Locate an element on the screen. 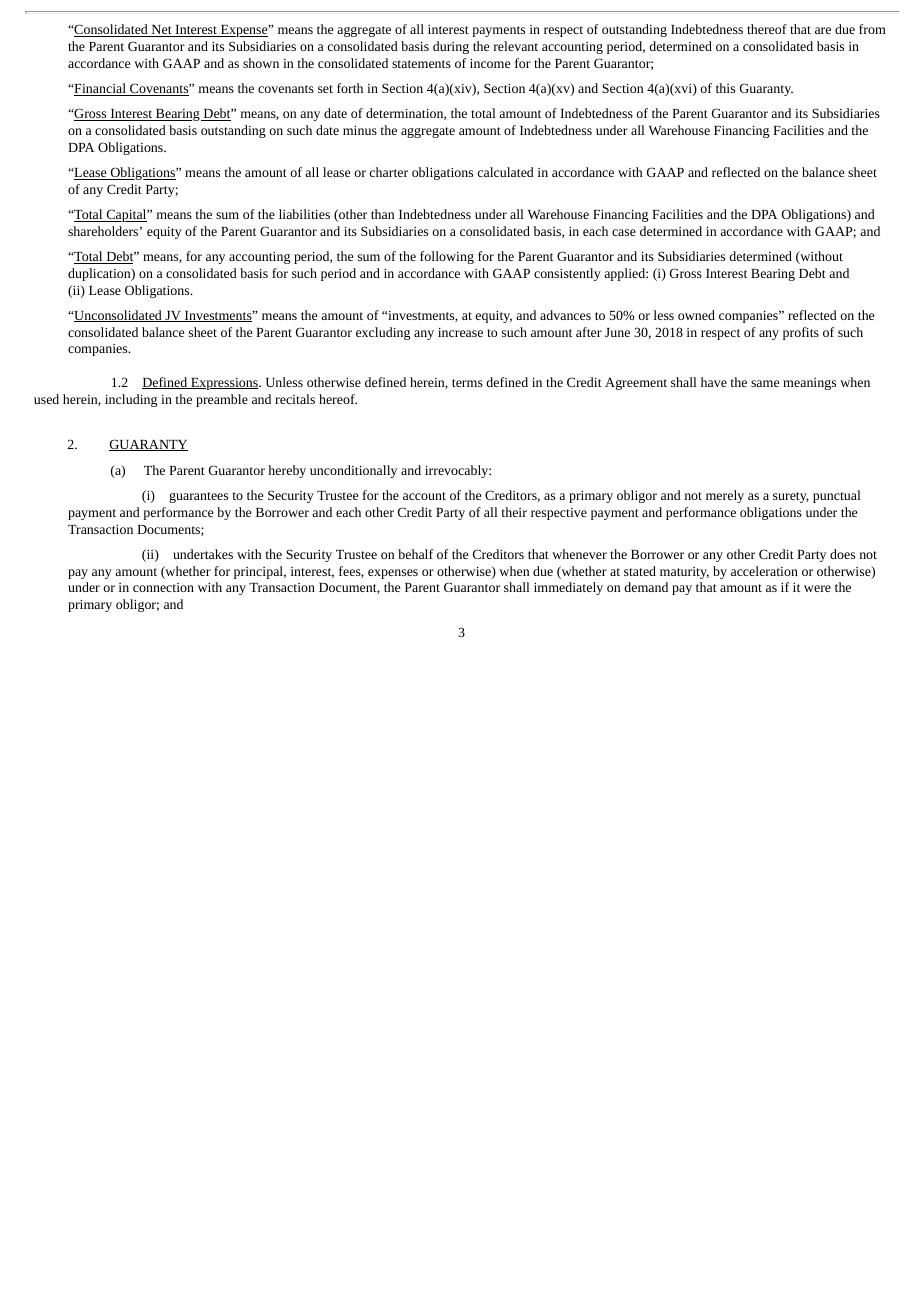 The image size is (924, 1308). liabilities is located at coordinates (304, 214).
